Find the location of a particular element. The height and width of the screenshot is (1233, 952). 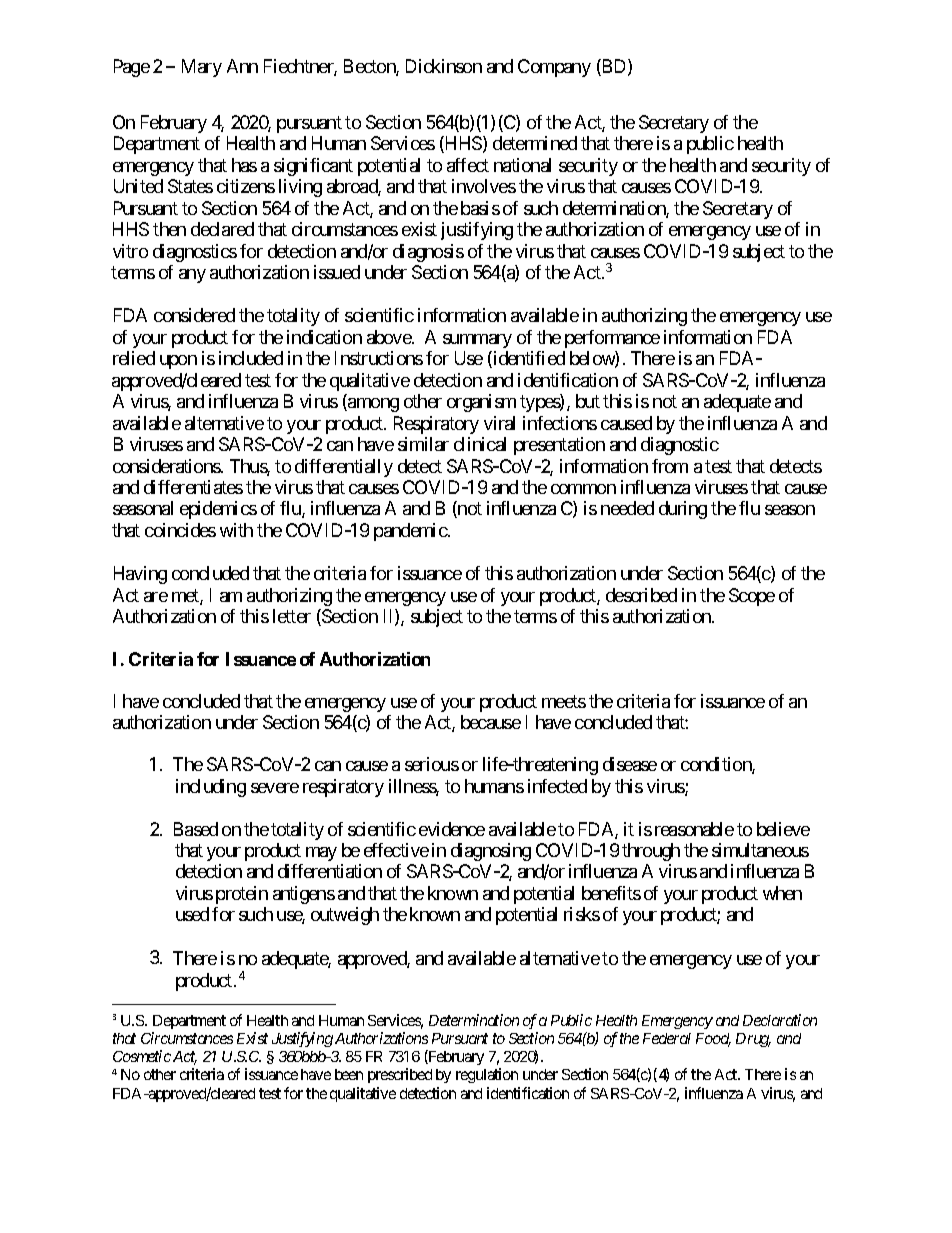

with is located at coordinates (236, 530).
